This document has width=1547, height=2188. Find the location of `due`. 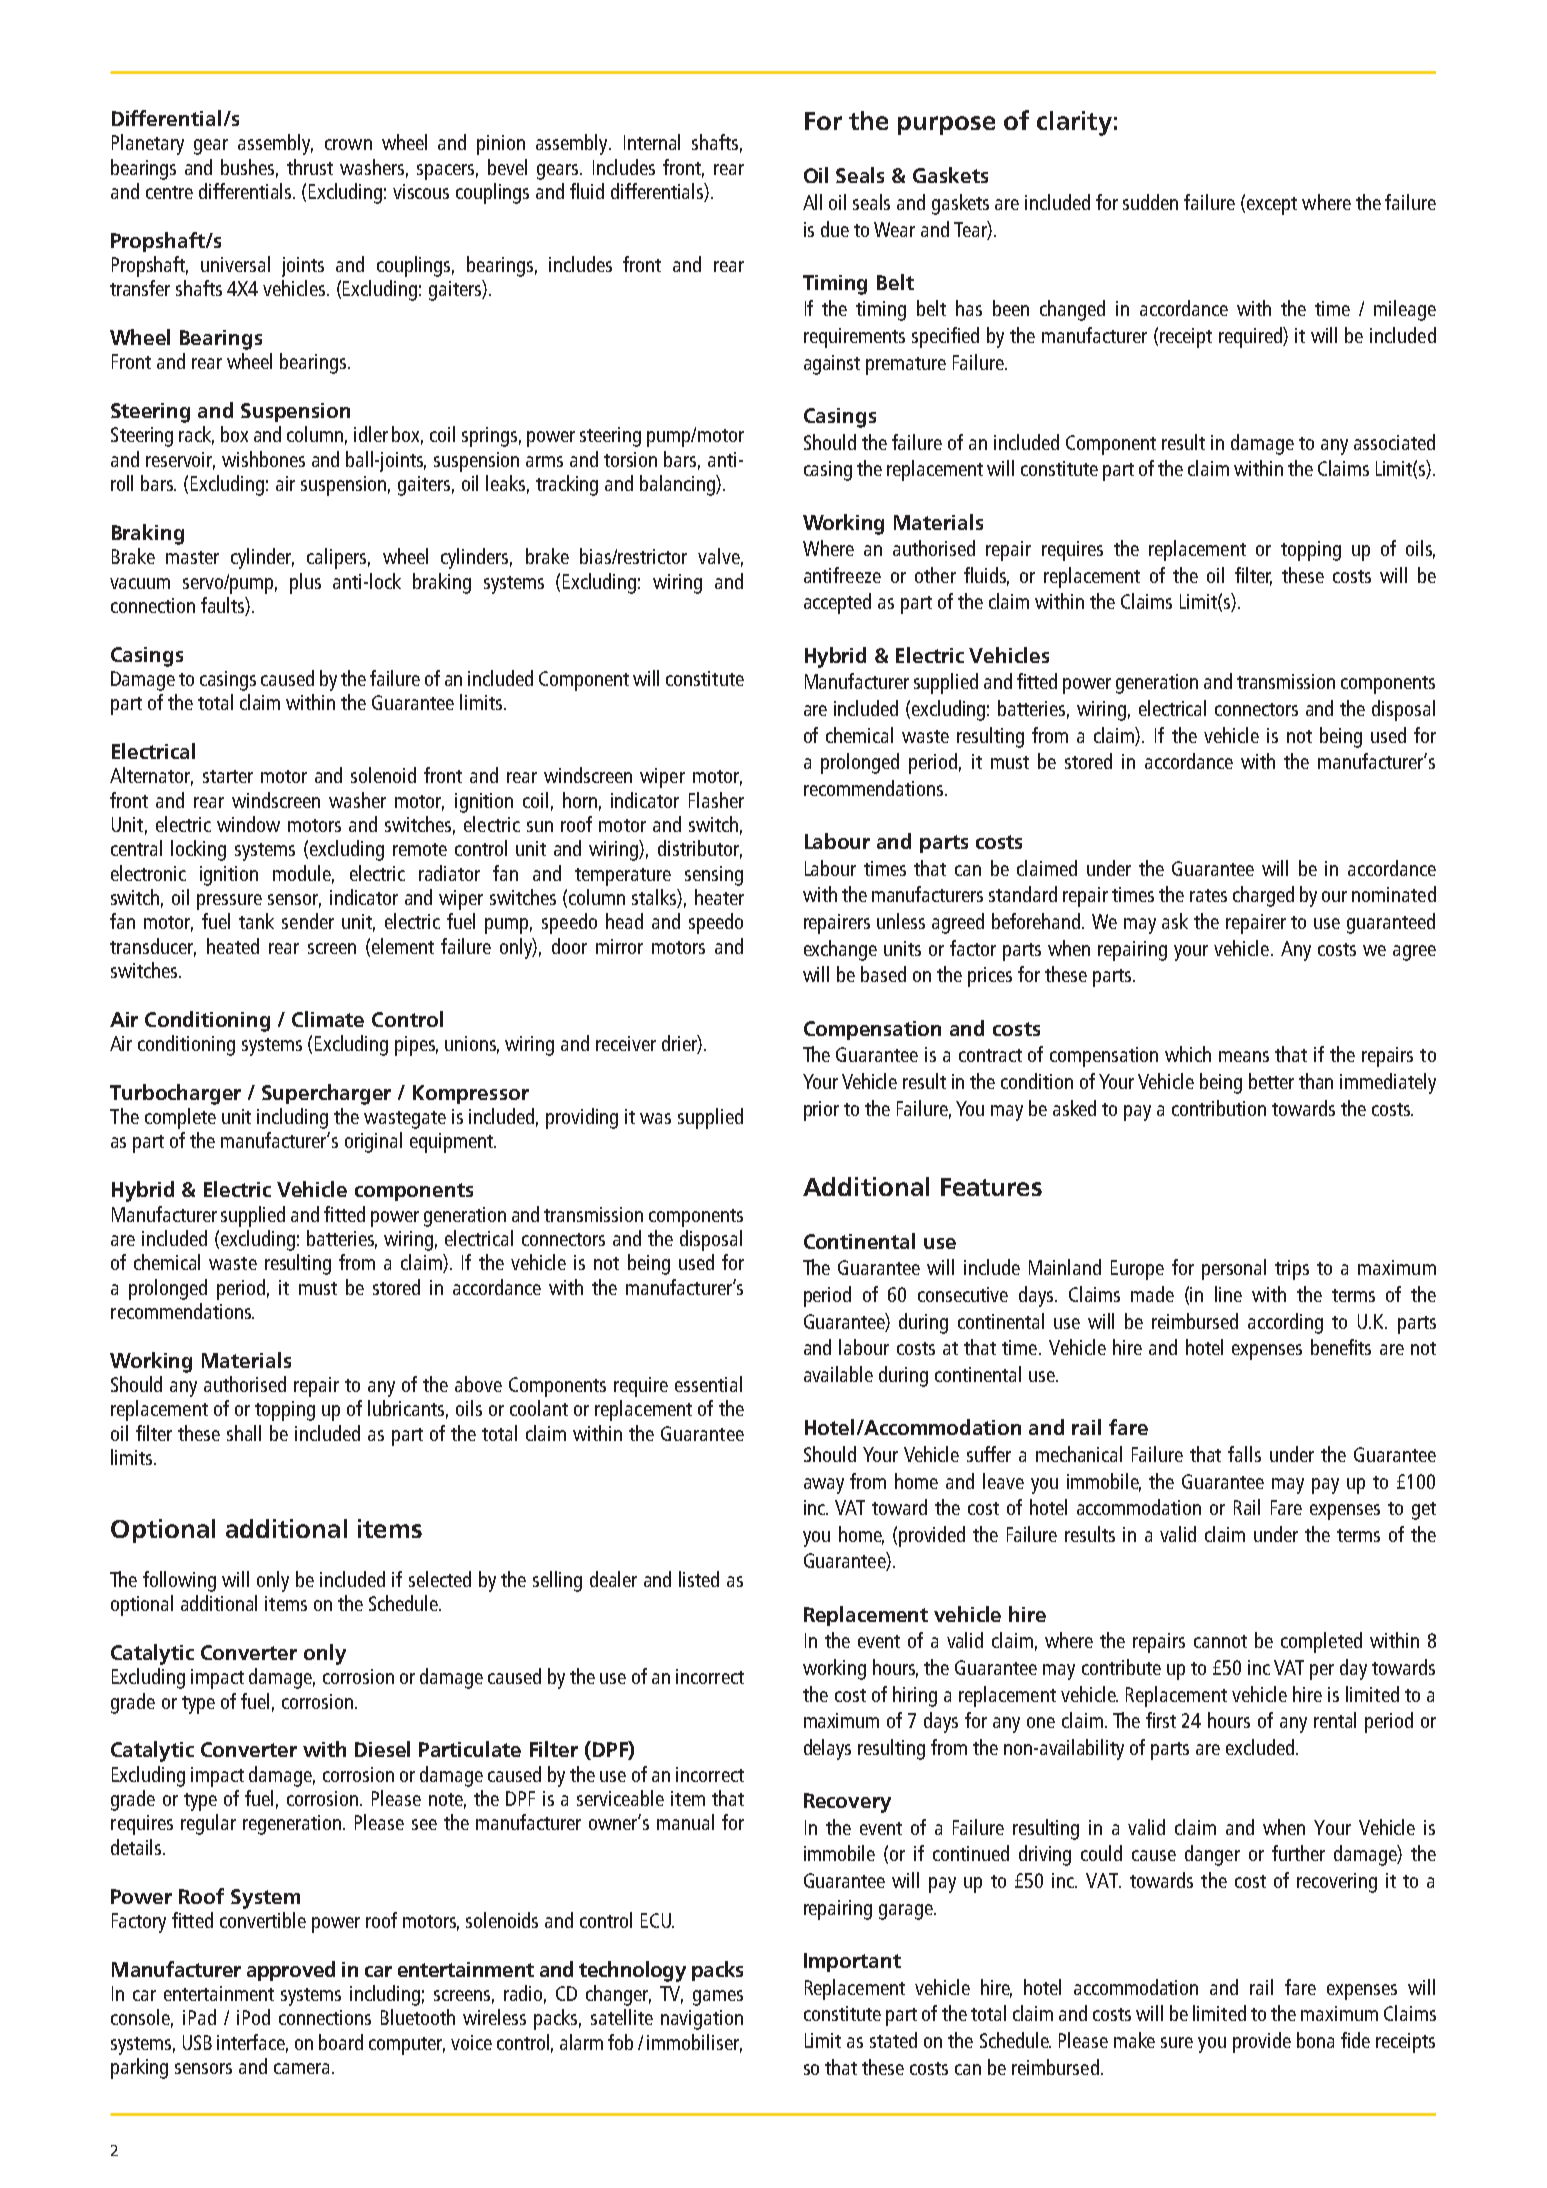

due is located at coordinates (835, 229).
